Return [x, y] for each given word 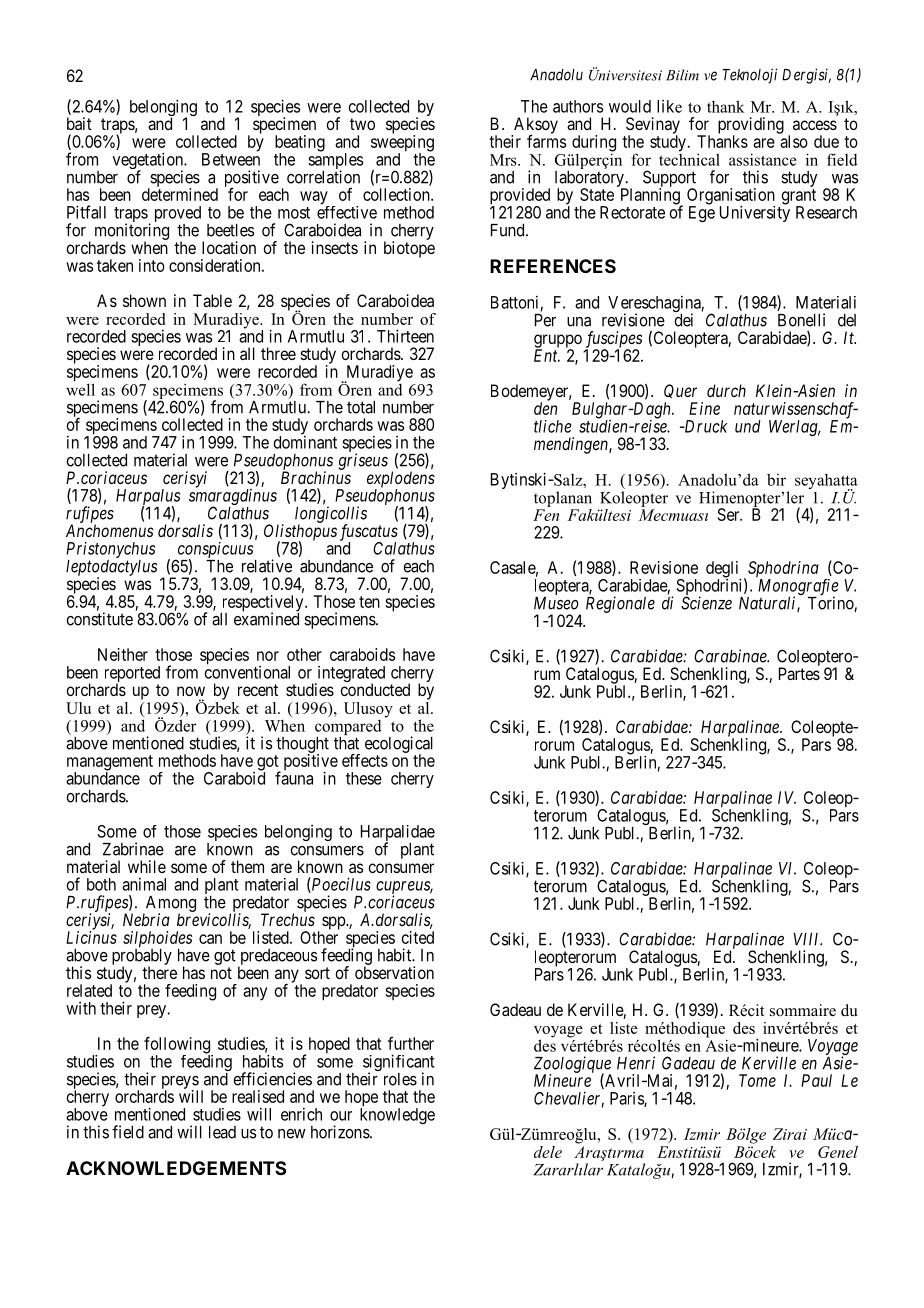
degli [723, 570]
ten [369, 602]
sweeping [402, 144]
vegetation [149, 162]
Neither [123, 654]
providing [751, 126]
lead [222, 1132]
